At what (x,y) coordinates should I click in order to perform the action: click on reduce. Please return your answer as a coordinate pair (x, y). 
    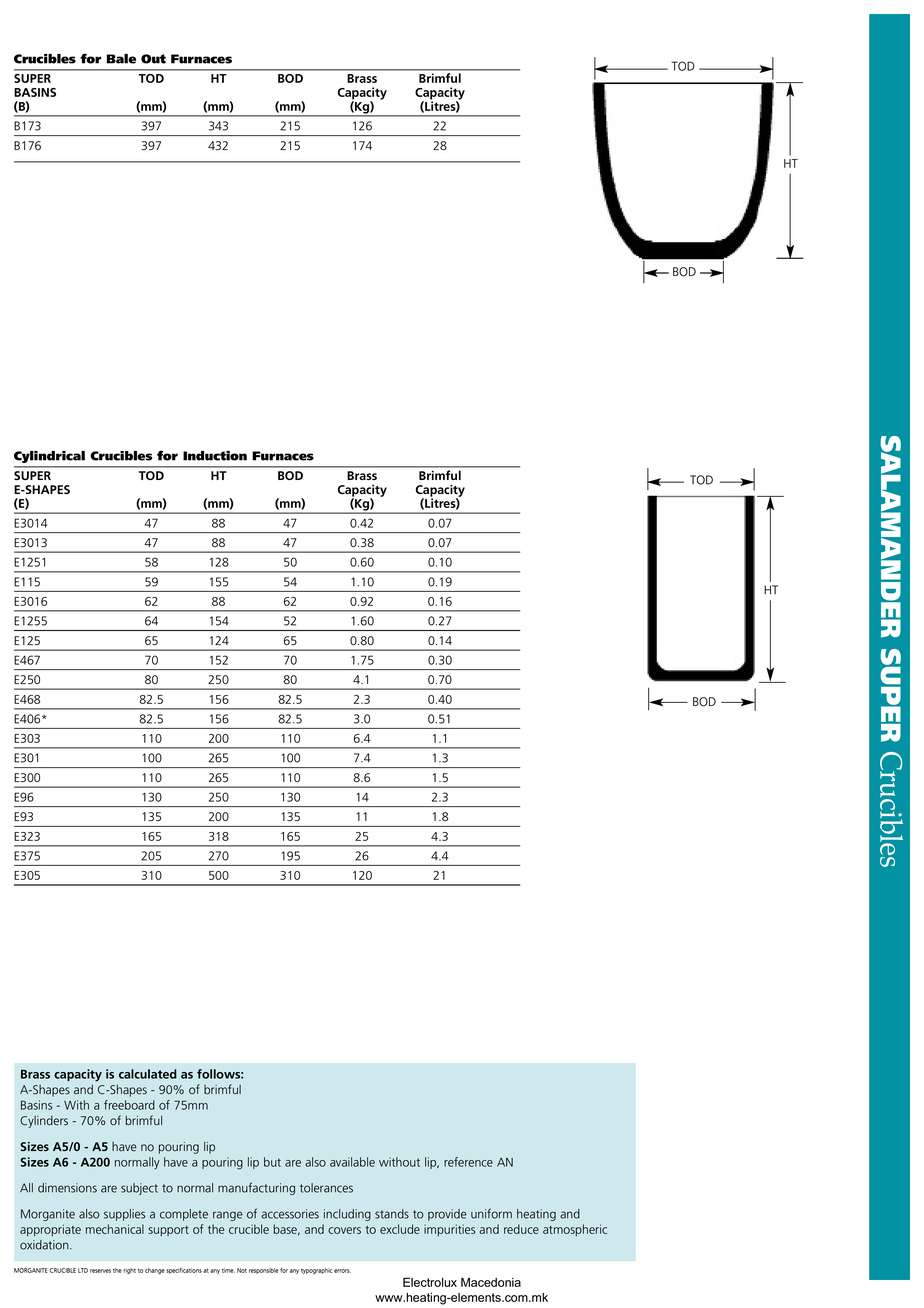
    Looking at the image, I should click on (521, 1229).
